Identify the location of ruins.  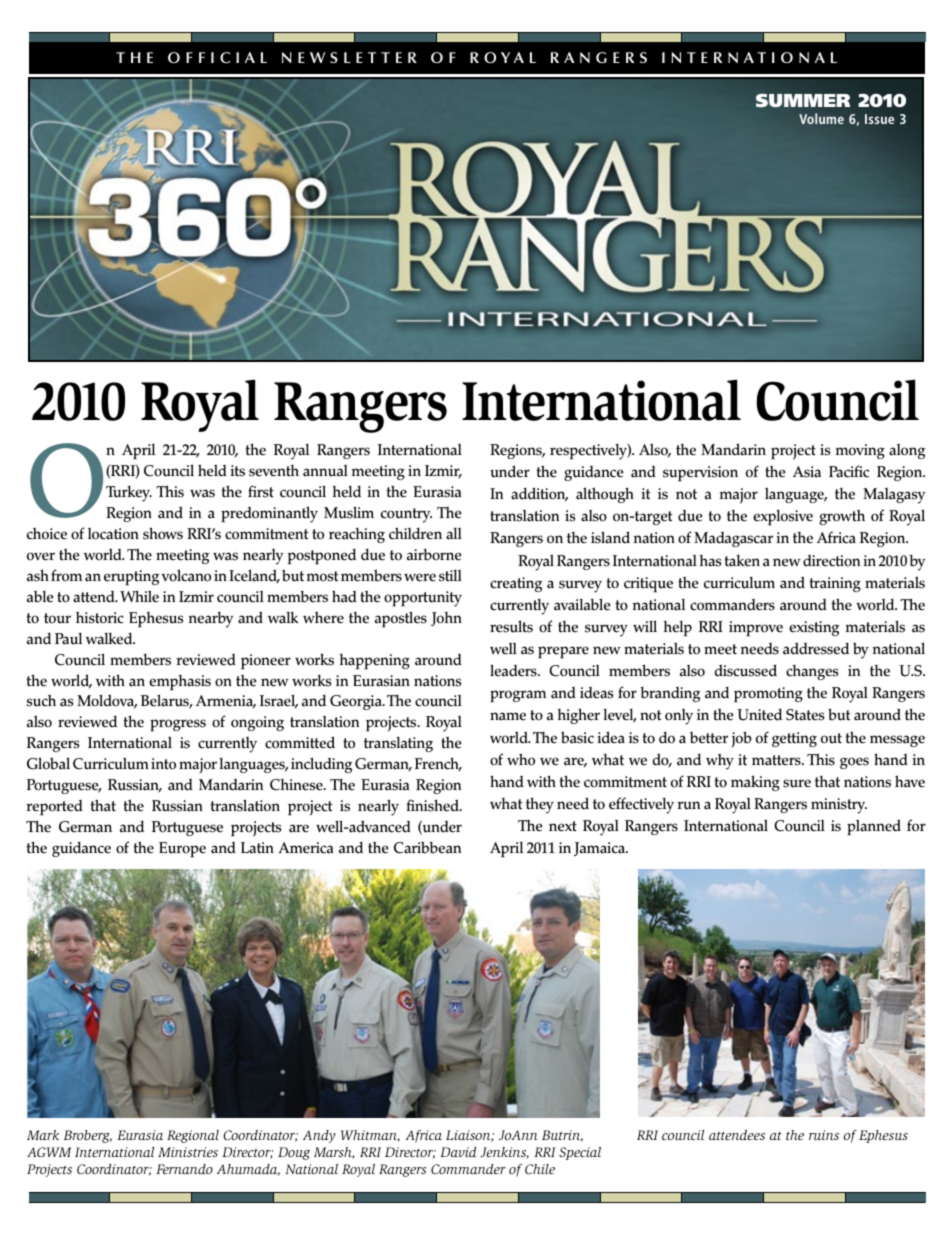
(824, 1135).
